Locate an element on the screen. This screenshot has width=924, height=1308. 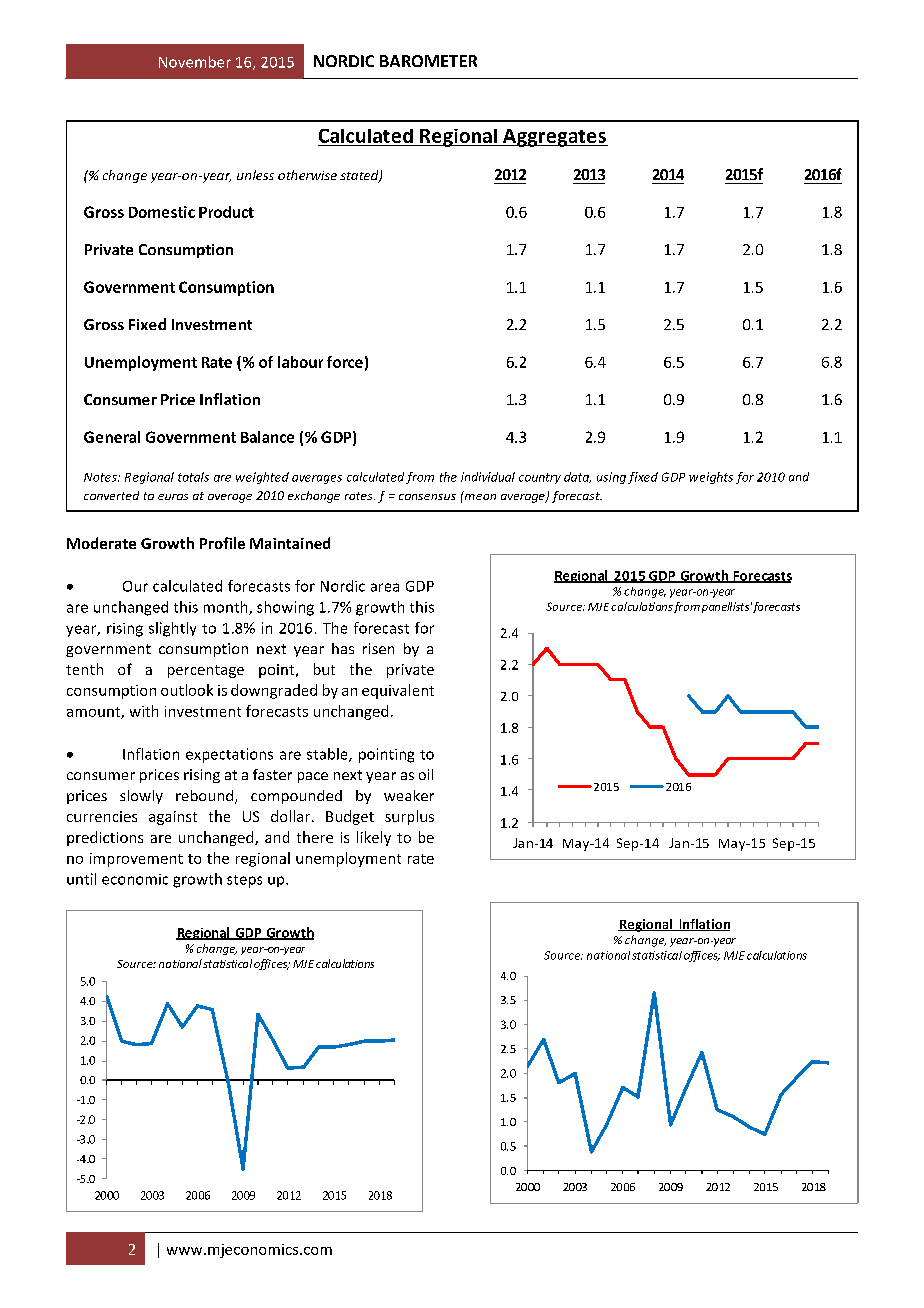
BAROMETER is located at coordinates (428, 61).
